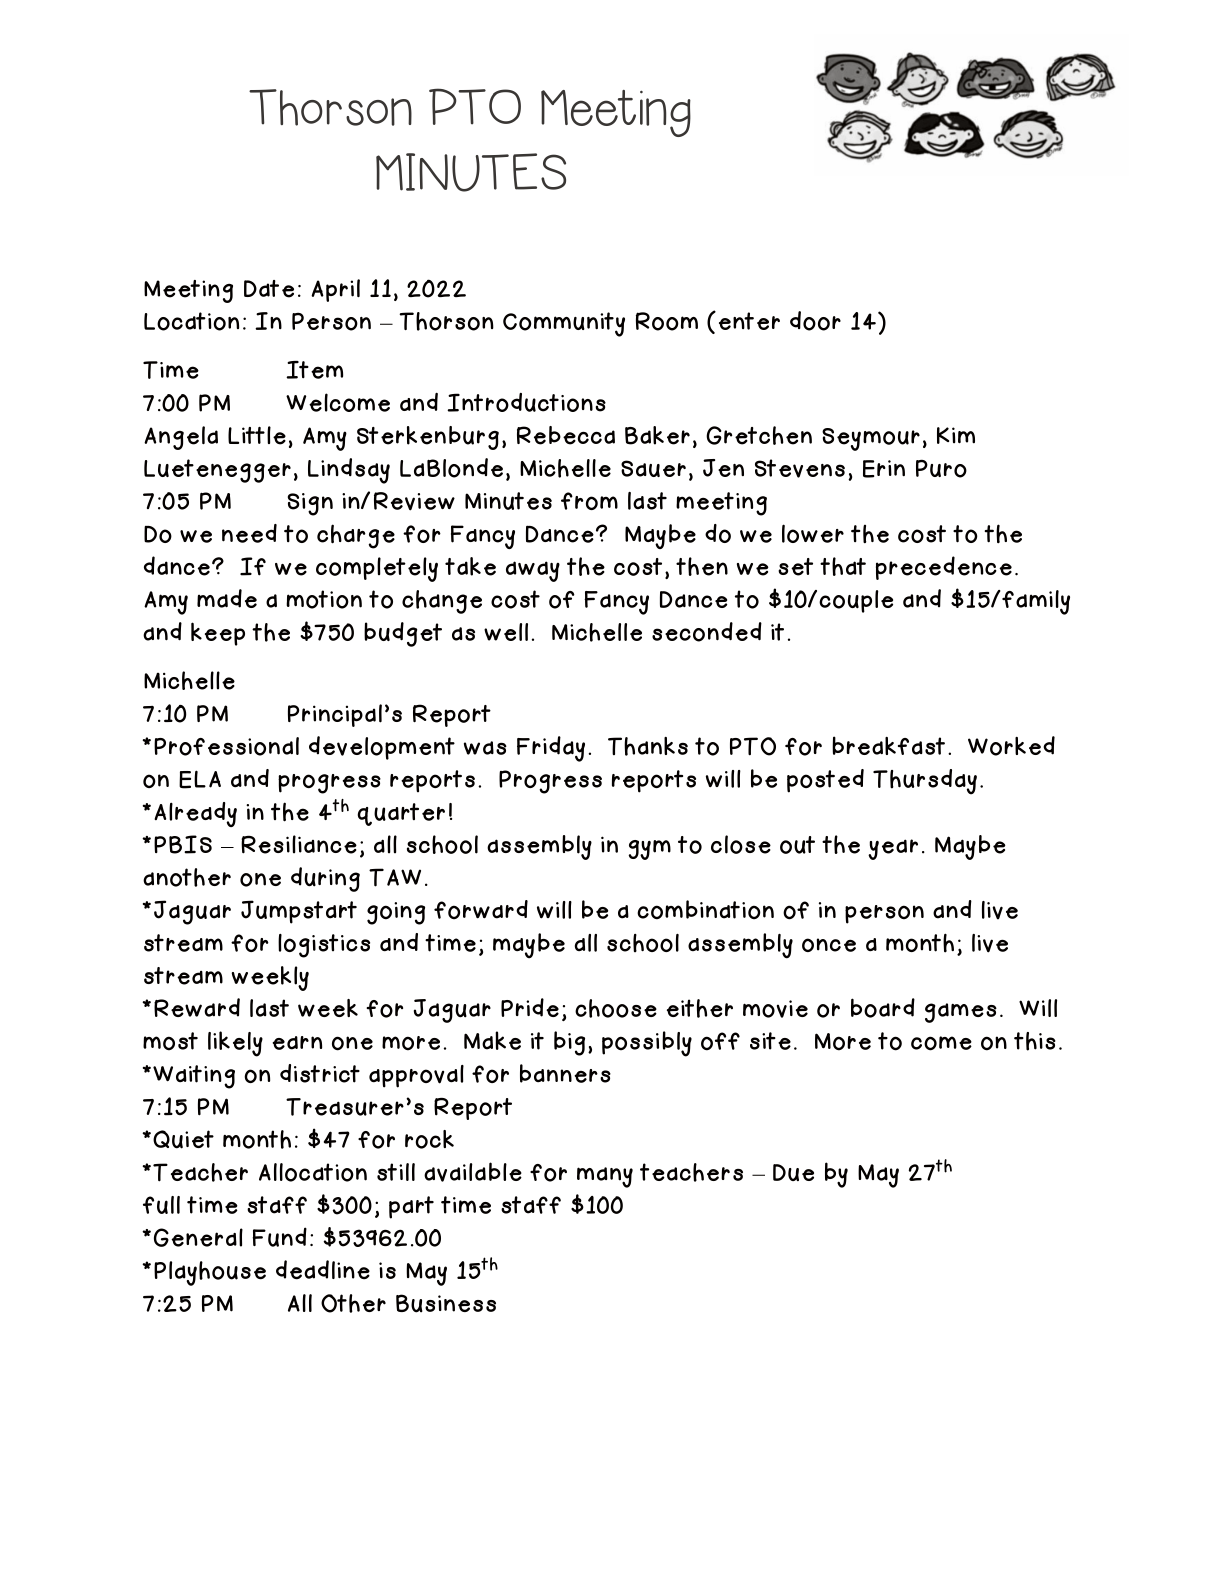  What do you see at coordinates (269, 289) in the screenshot?
I see `Date` at bounding box center [269, 289].
